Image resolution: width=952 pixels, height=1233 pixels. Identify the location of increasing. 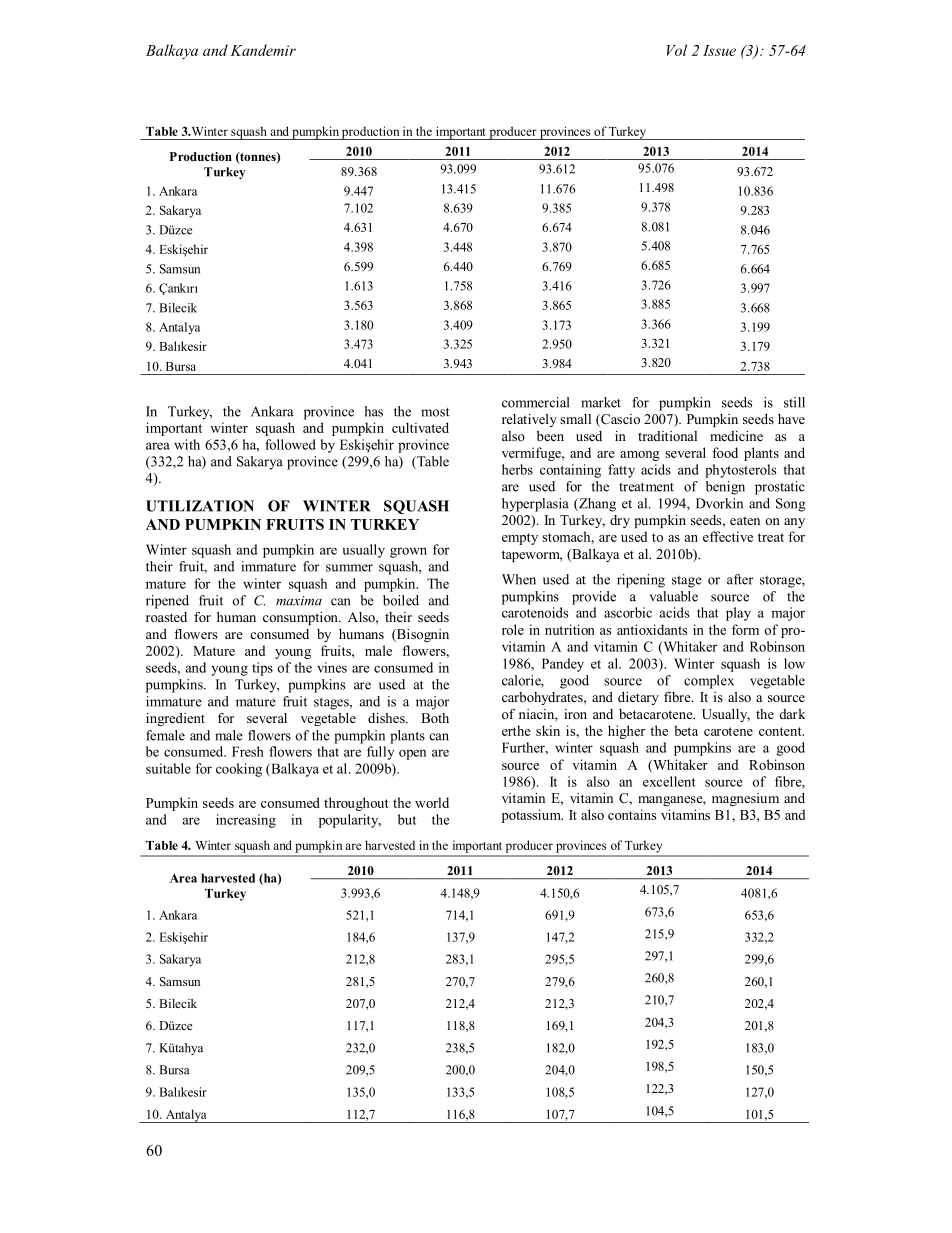
(246, 821).
